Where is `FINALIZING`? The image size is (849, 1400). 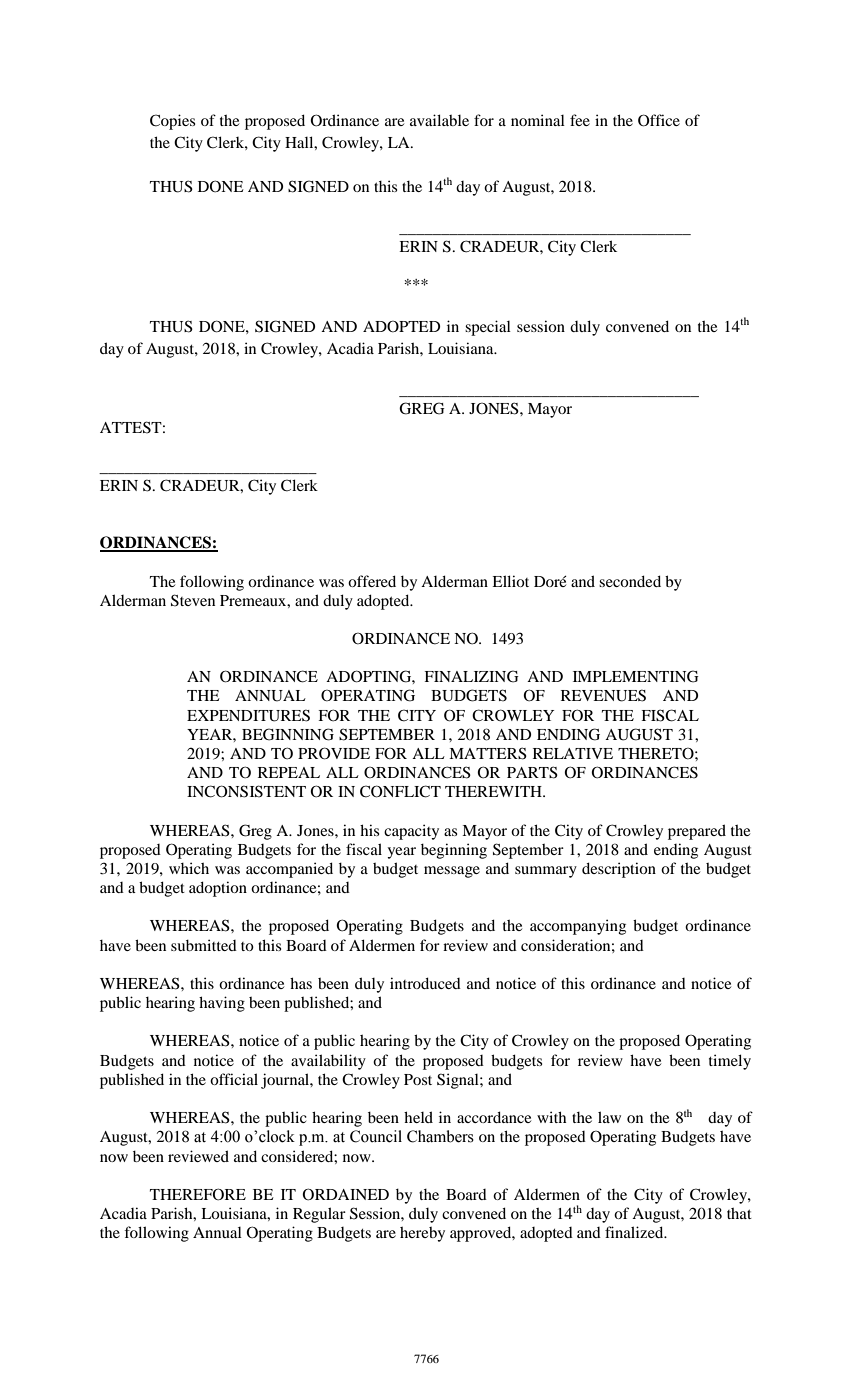
FINALIZING is located at coordinates (472, 676).
